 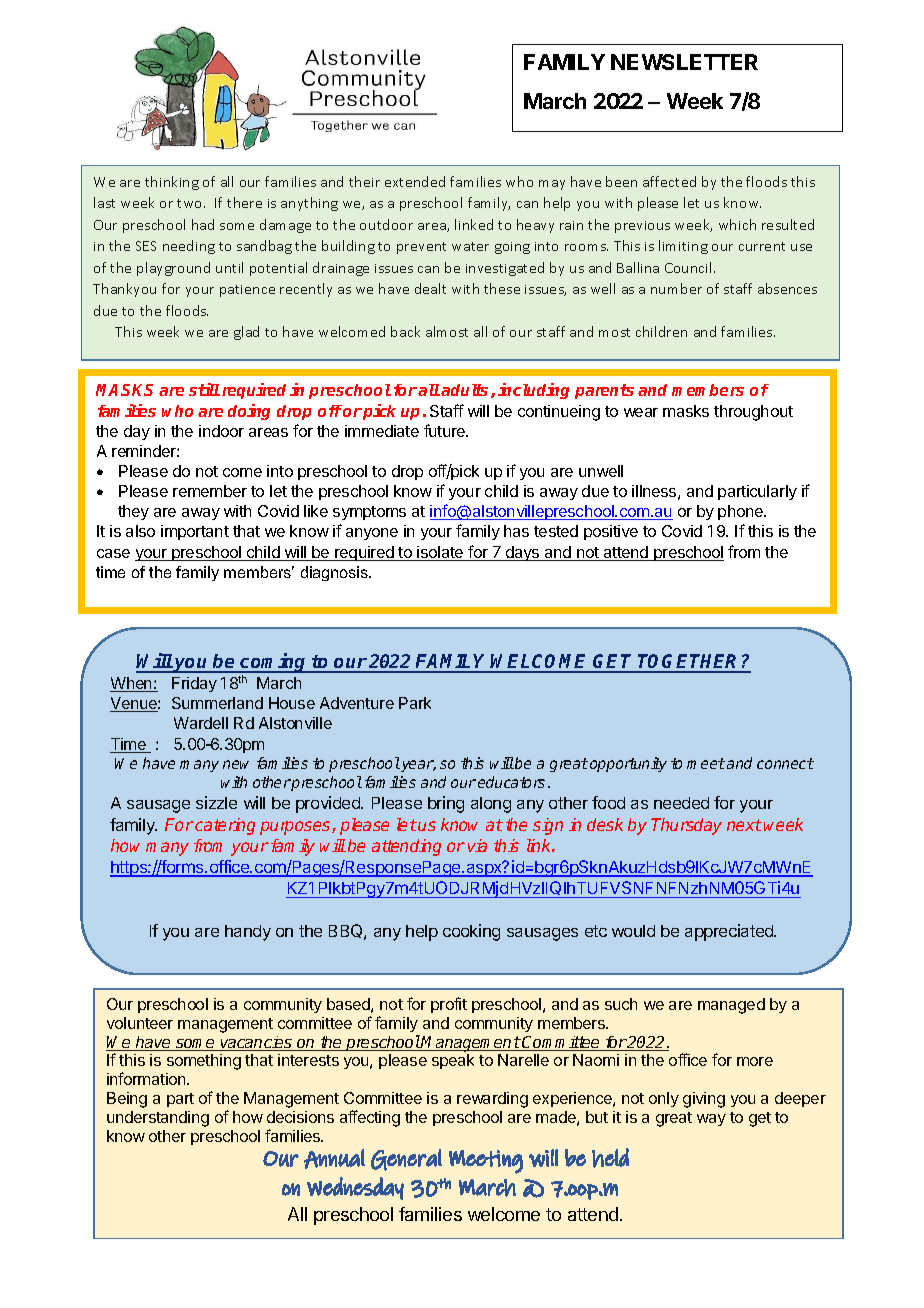 I want to click on sizzle, so click(x=216, y=802).
